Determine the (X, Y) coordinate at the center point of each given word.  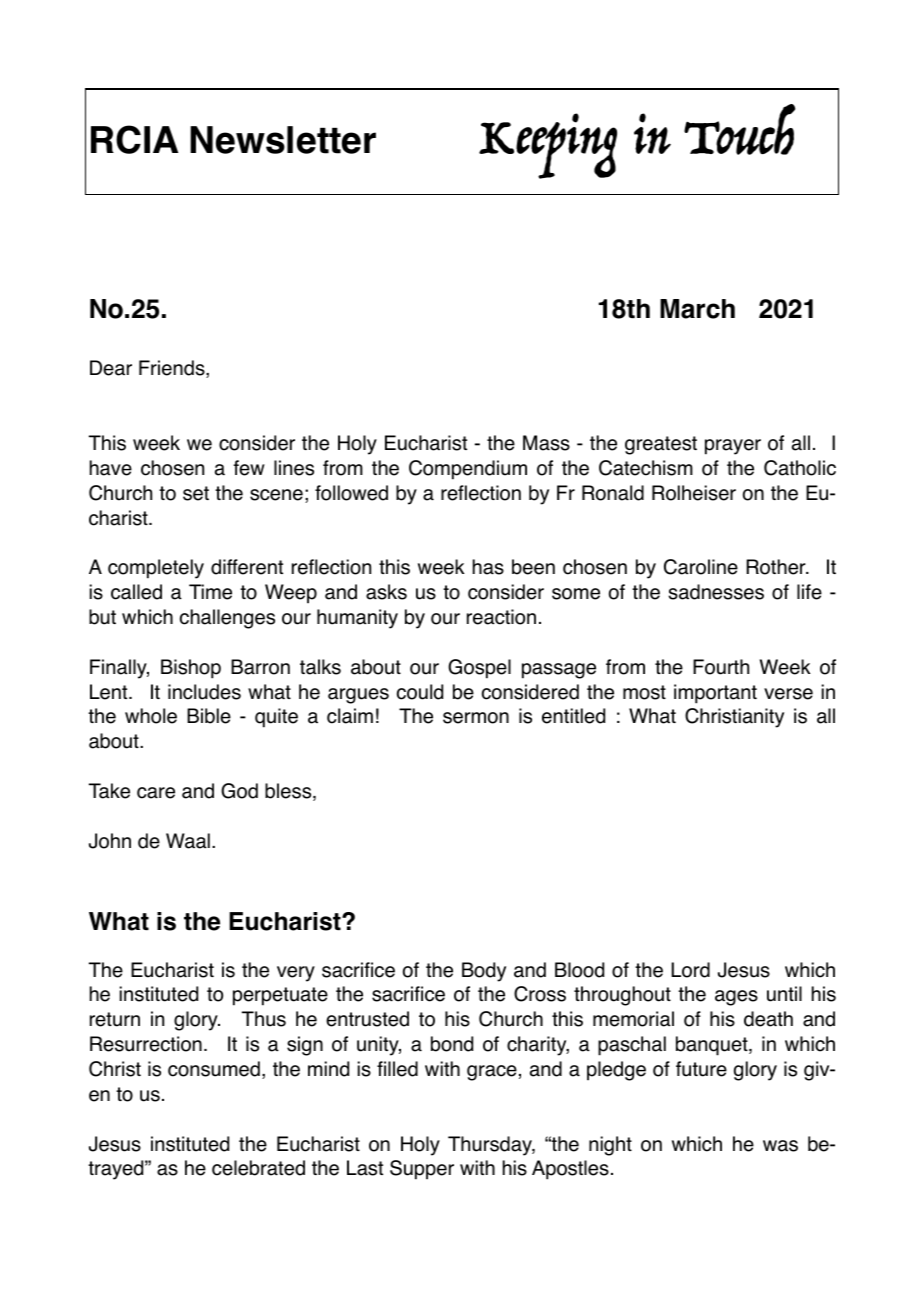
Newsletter (283, 140)
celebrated (258, 1168)
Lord (690, 970)
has (488, 567)
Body (484, 972)
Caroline (701, 567)
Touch (739, 129)
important (715, 694)
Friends (173, 369)
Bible (209, 716)
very (296, 974)
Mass (546, 443)
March (697, 309)
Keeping (548, 146)
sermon (476, 718)
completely (156, 569)
